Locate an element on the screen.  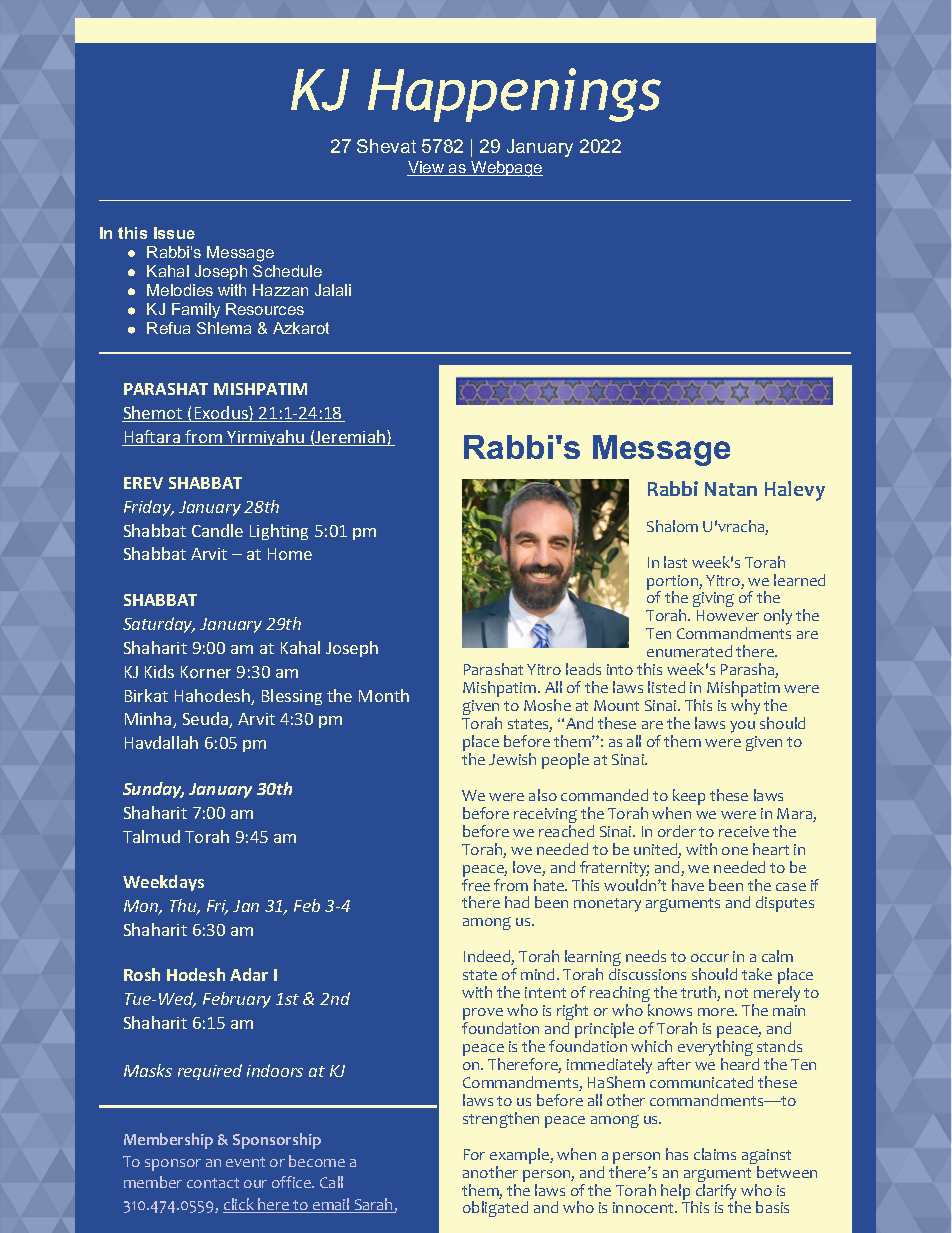
Natan is located at coordinates (731, 489).
